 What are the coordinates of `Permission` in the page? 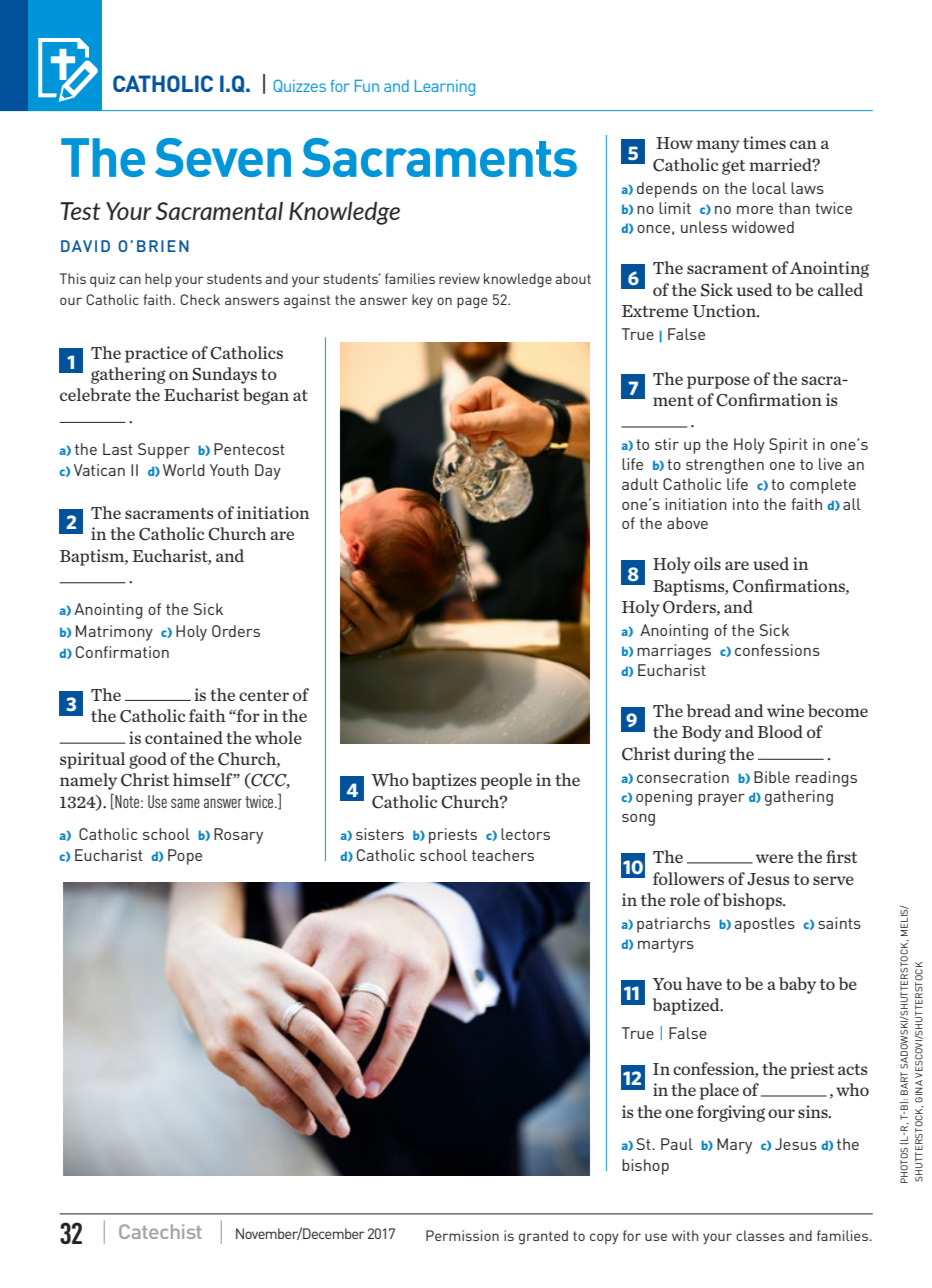 It's located at (462, 1235).
